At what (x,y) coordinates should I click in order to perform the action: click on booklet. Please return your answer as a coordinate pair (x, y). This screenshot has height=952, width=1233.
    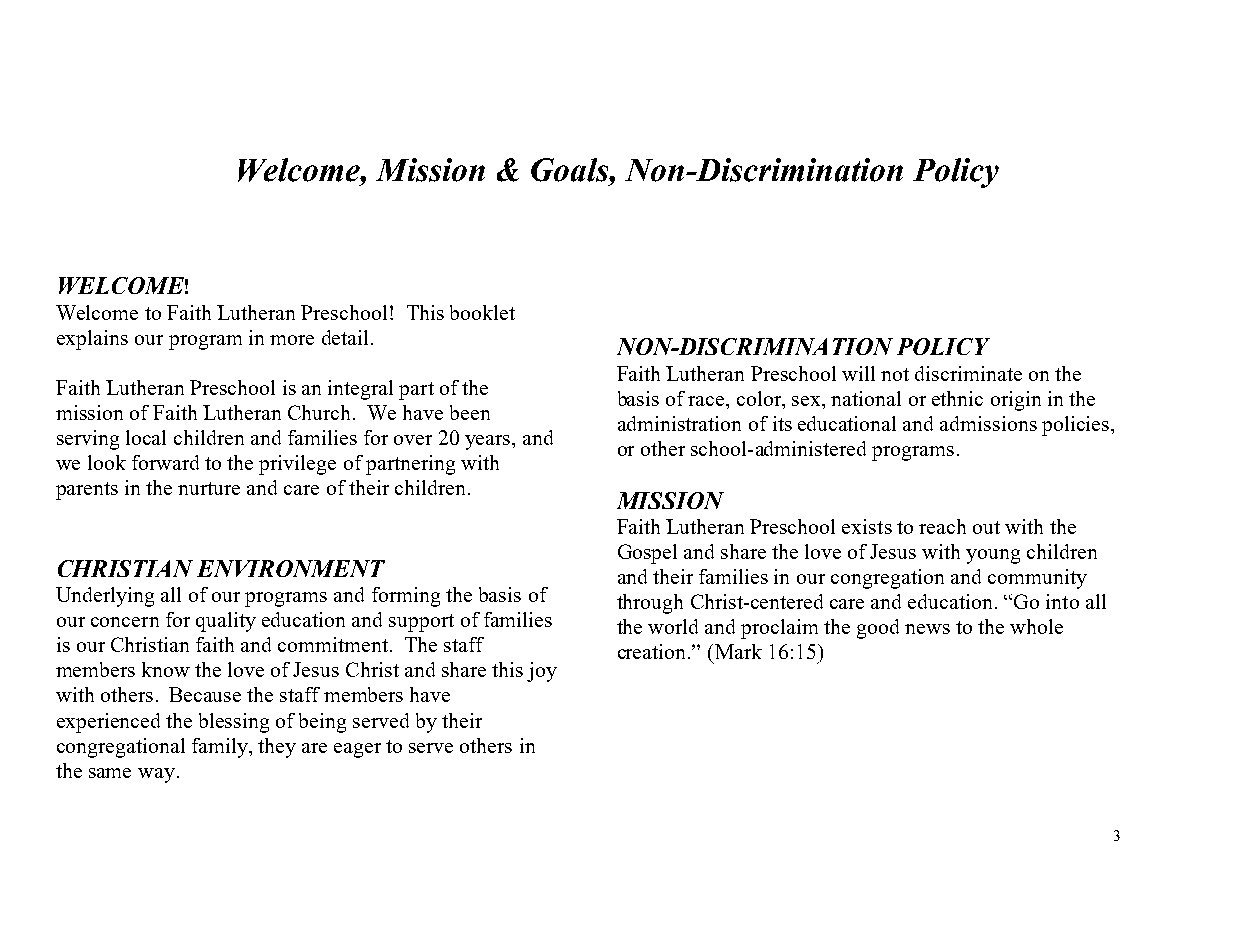
    Looking at the image, I should click on (482, 312).
